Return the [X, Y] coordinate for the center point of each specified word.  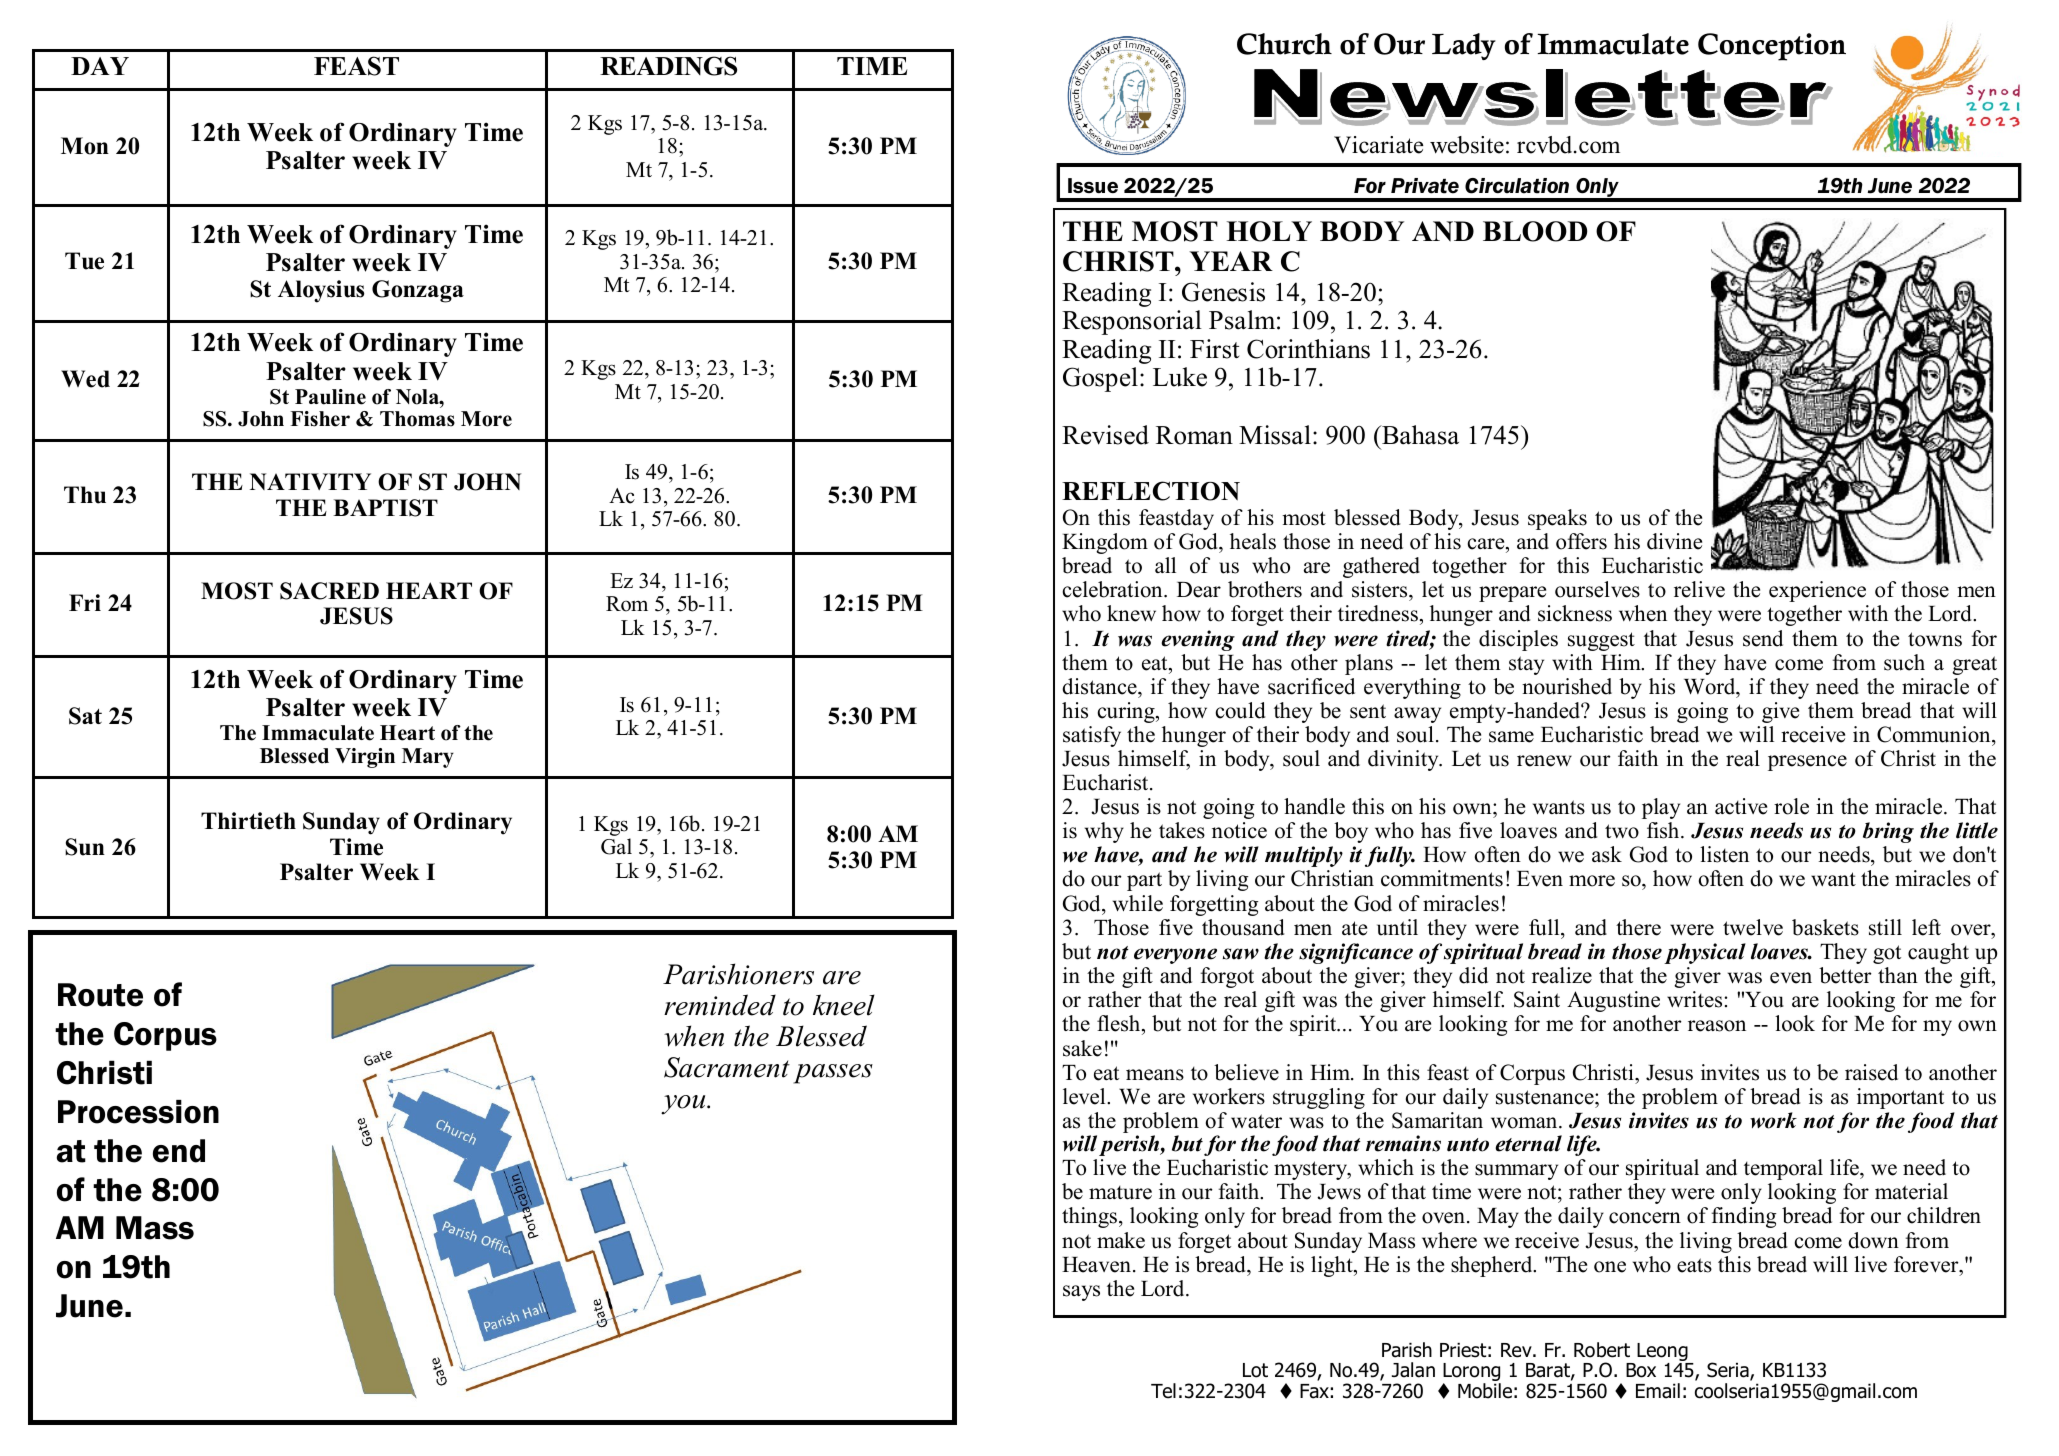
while [1138, 903]
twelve [1753, 927]
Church [1284, 44]
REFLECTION [1151, 491]
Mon [85, 146]
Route [100, 995]
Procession [138, 1112]
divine [1674, 541]
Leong [1663, 1353]
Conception [1772, 47]
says [1081, 1293]
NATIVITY [310, 481]
